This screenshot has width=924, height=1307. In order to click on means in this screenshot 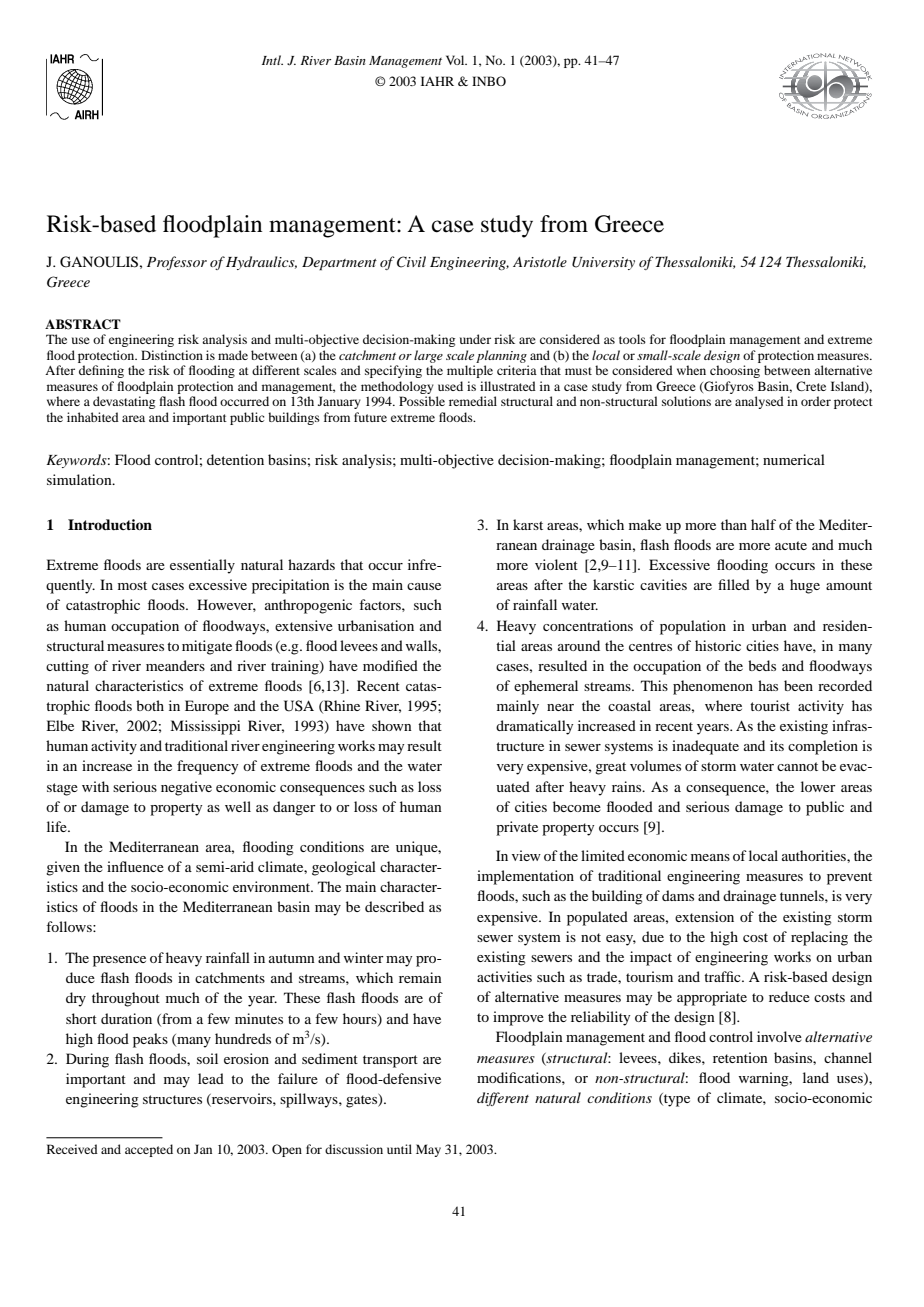, I will do `click(710, 857)`.
